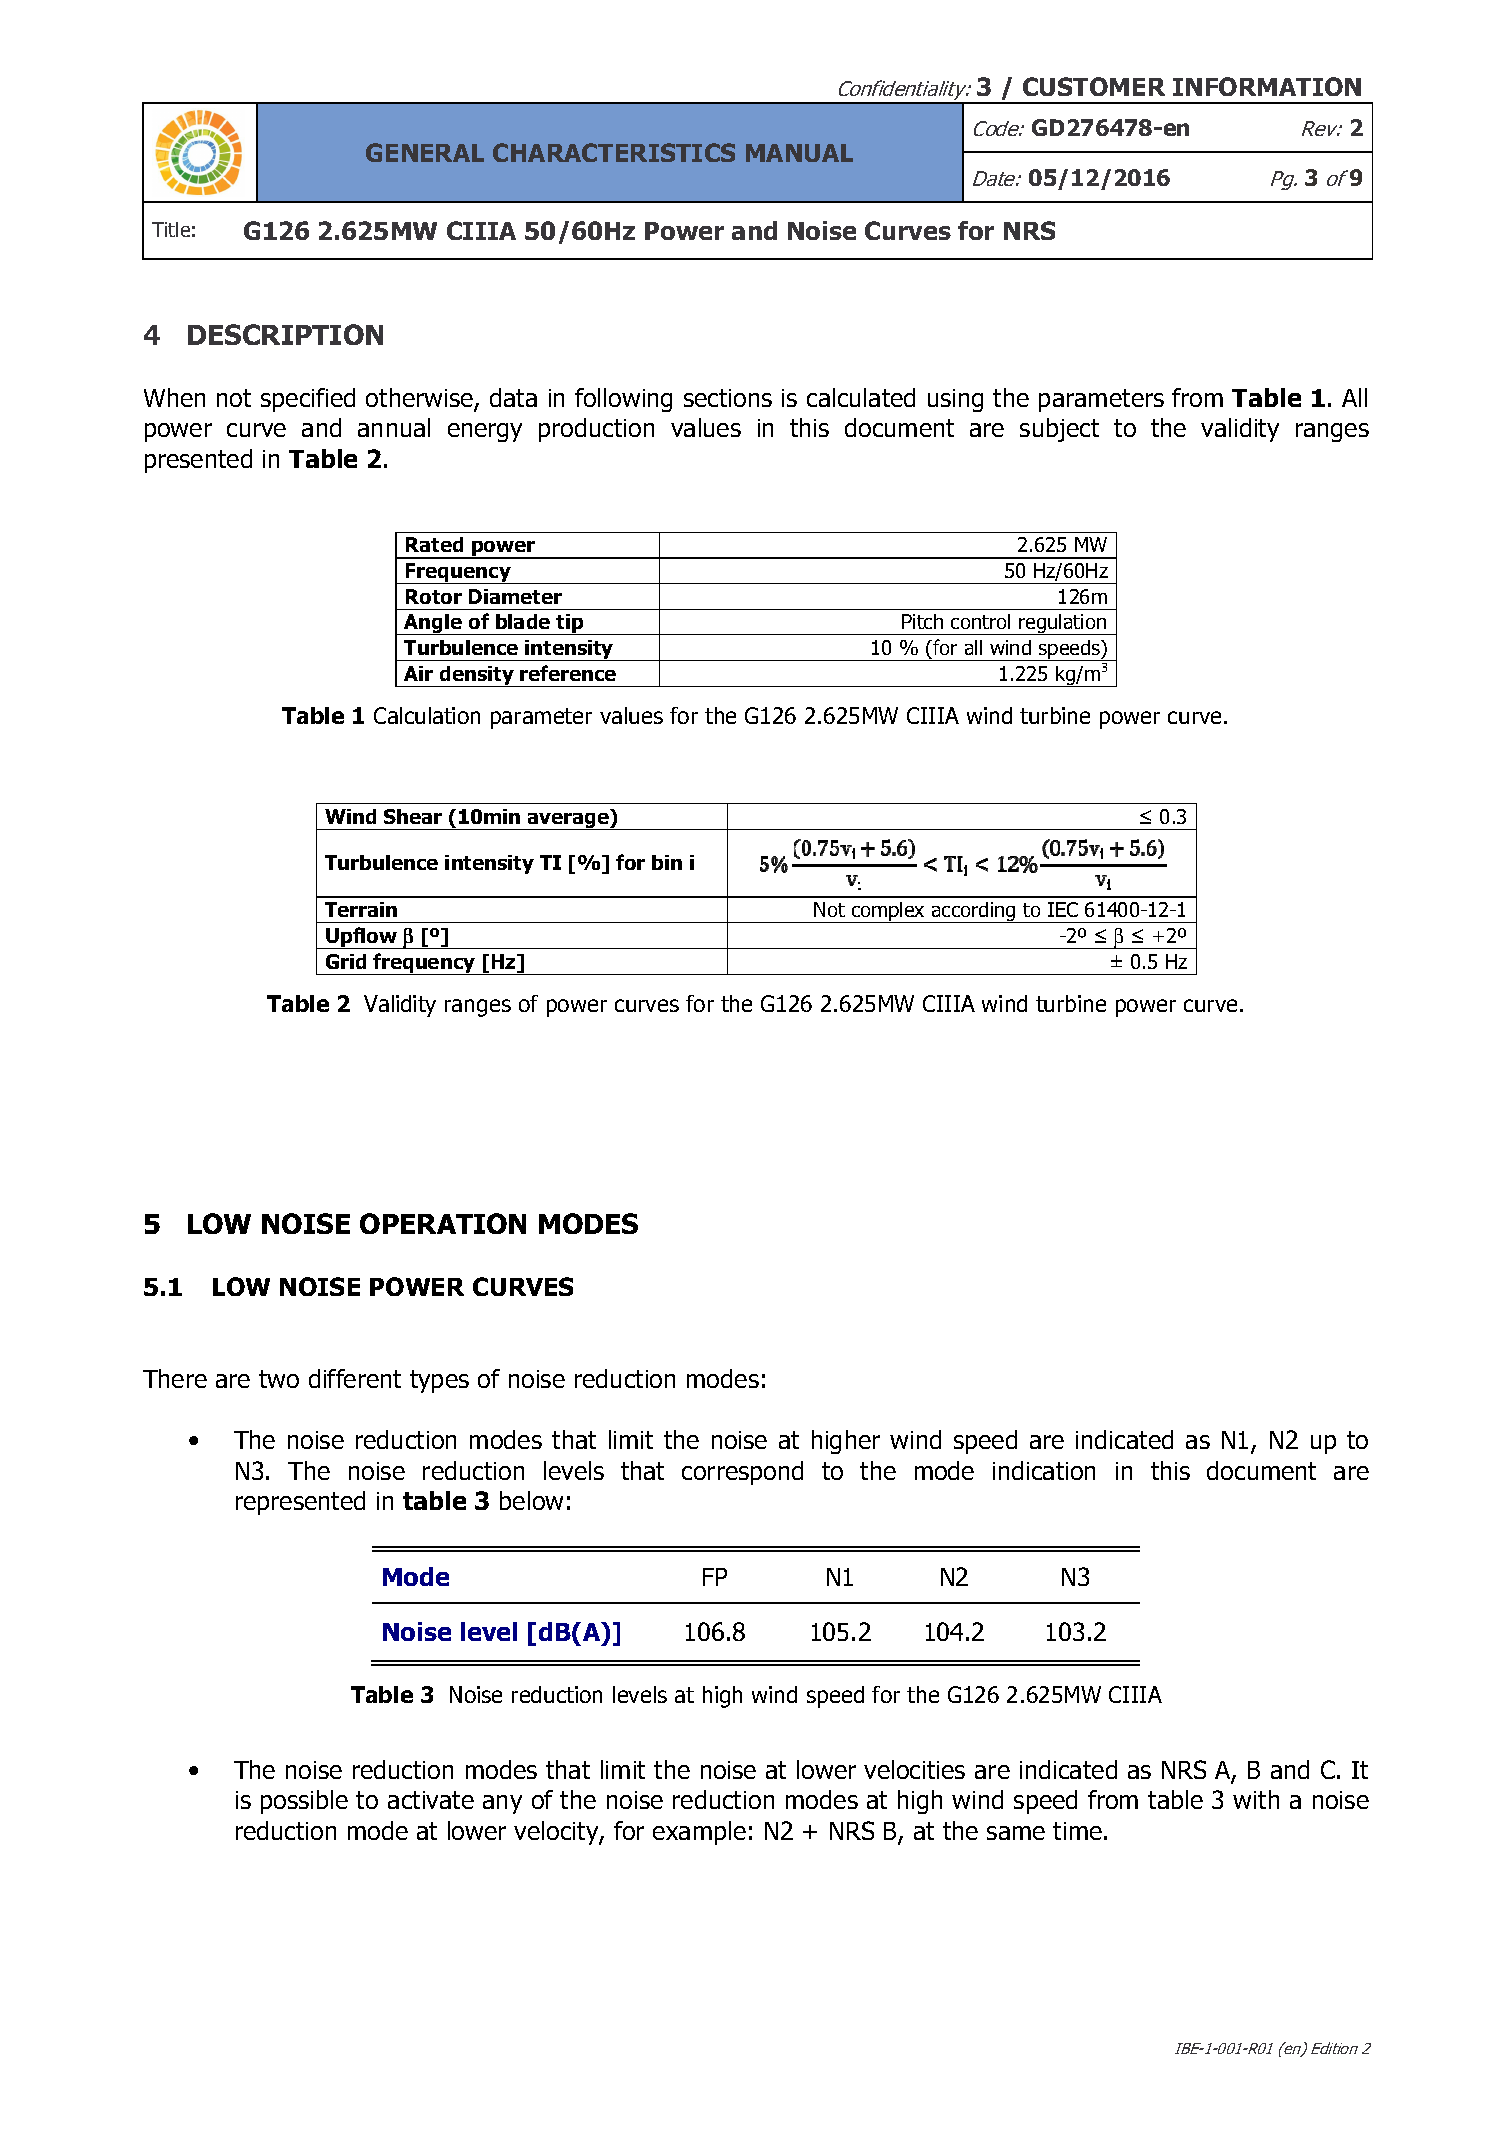 Image resolution: width=1505 pixels, height=2130 pixels. Describe the element at coordinates (1063, 624) in the screenshot. I see `regulation` at that location.
